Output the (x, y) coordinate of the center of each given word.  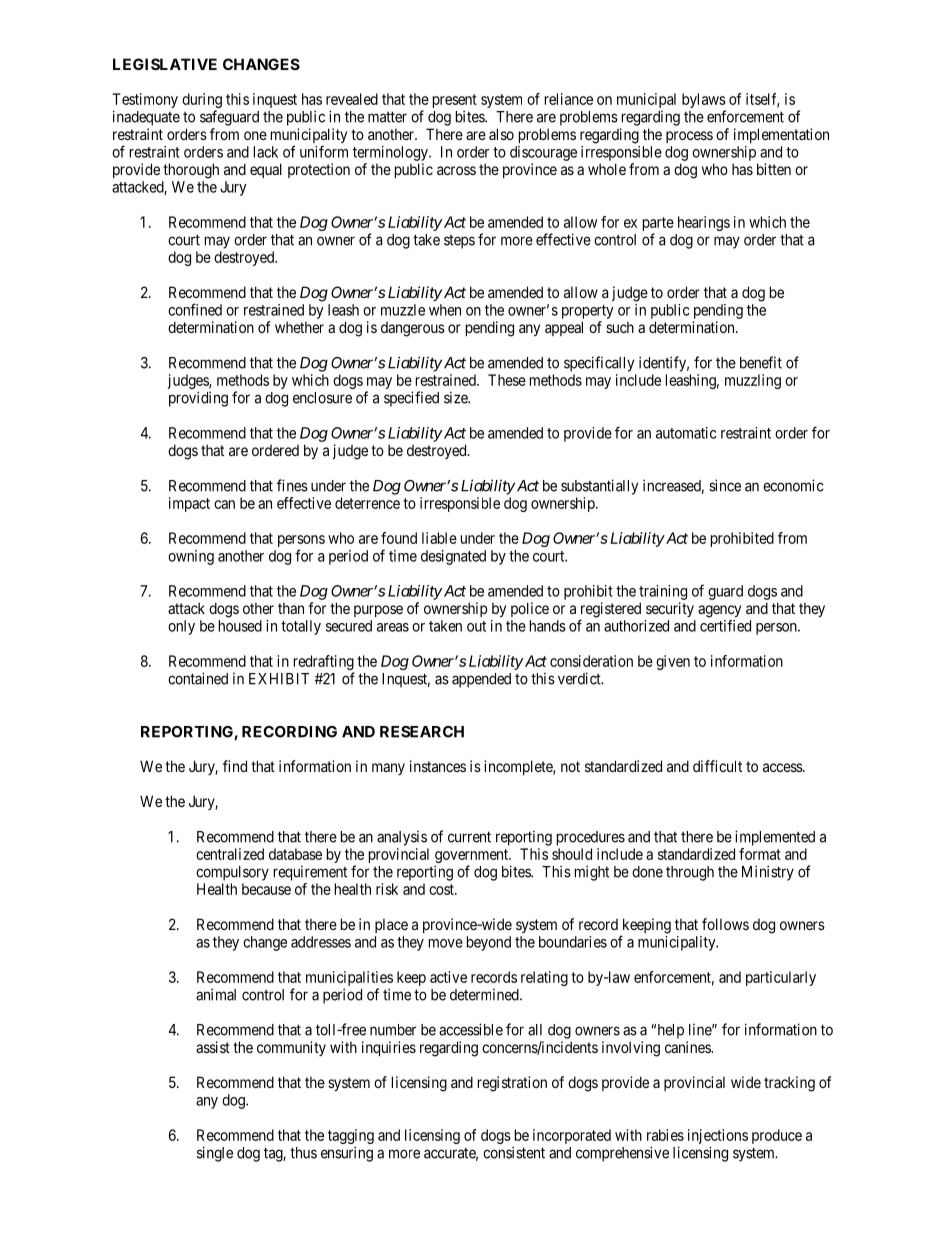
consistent (514, 1152)
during (202, 102)
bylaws (704, 102)
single (215, 1154)
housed (240, 626)
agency (719, 611)
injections (718, 1138)
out (476, 626)
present (455, 102)
